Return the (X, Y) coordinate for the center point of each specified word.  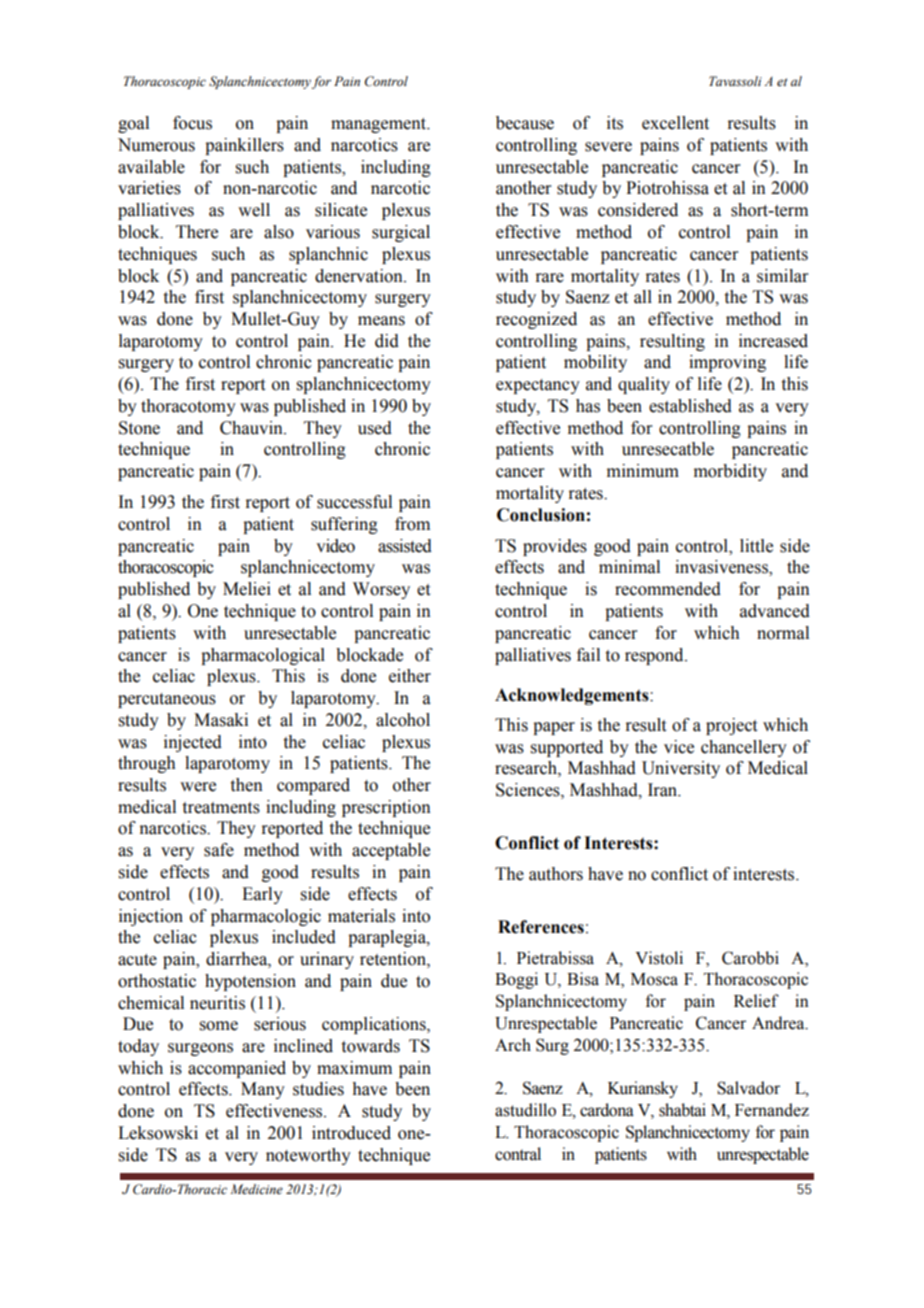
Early (262, 895)
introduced (351, 1133)
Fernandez (772, 1110)
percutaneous (167, 700)
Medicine (256, 1189)
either (410, 676)
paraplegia (388, 938)
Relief (756, 1001)
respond (655, 656)
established (690, 406)
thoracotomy (188, 407)
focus (192, 123)
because (525, 123)
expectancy (538, 386)
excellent (675, 123)
